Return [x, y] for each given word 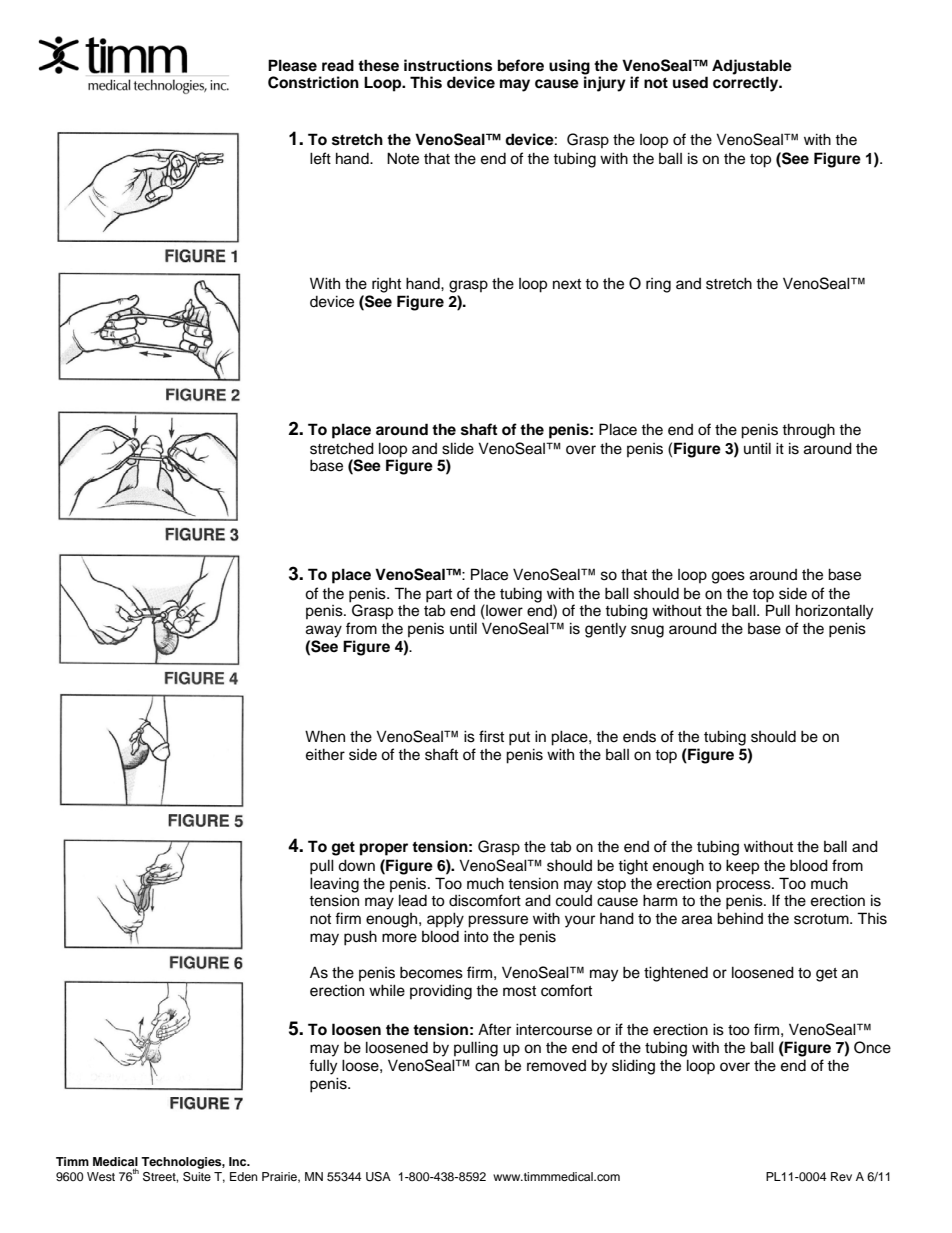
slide [458, 448]
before [521, 65]
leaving [334, 885]
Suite [197, 1177]
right [386, 285]
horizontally [834, 612]
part [439, 596]
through [808, 431]
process [744, 886]
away [324, 631]
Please [292, 65]
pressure [498, 921]
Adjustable [752, 67]
